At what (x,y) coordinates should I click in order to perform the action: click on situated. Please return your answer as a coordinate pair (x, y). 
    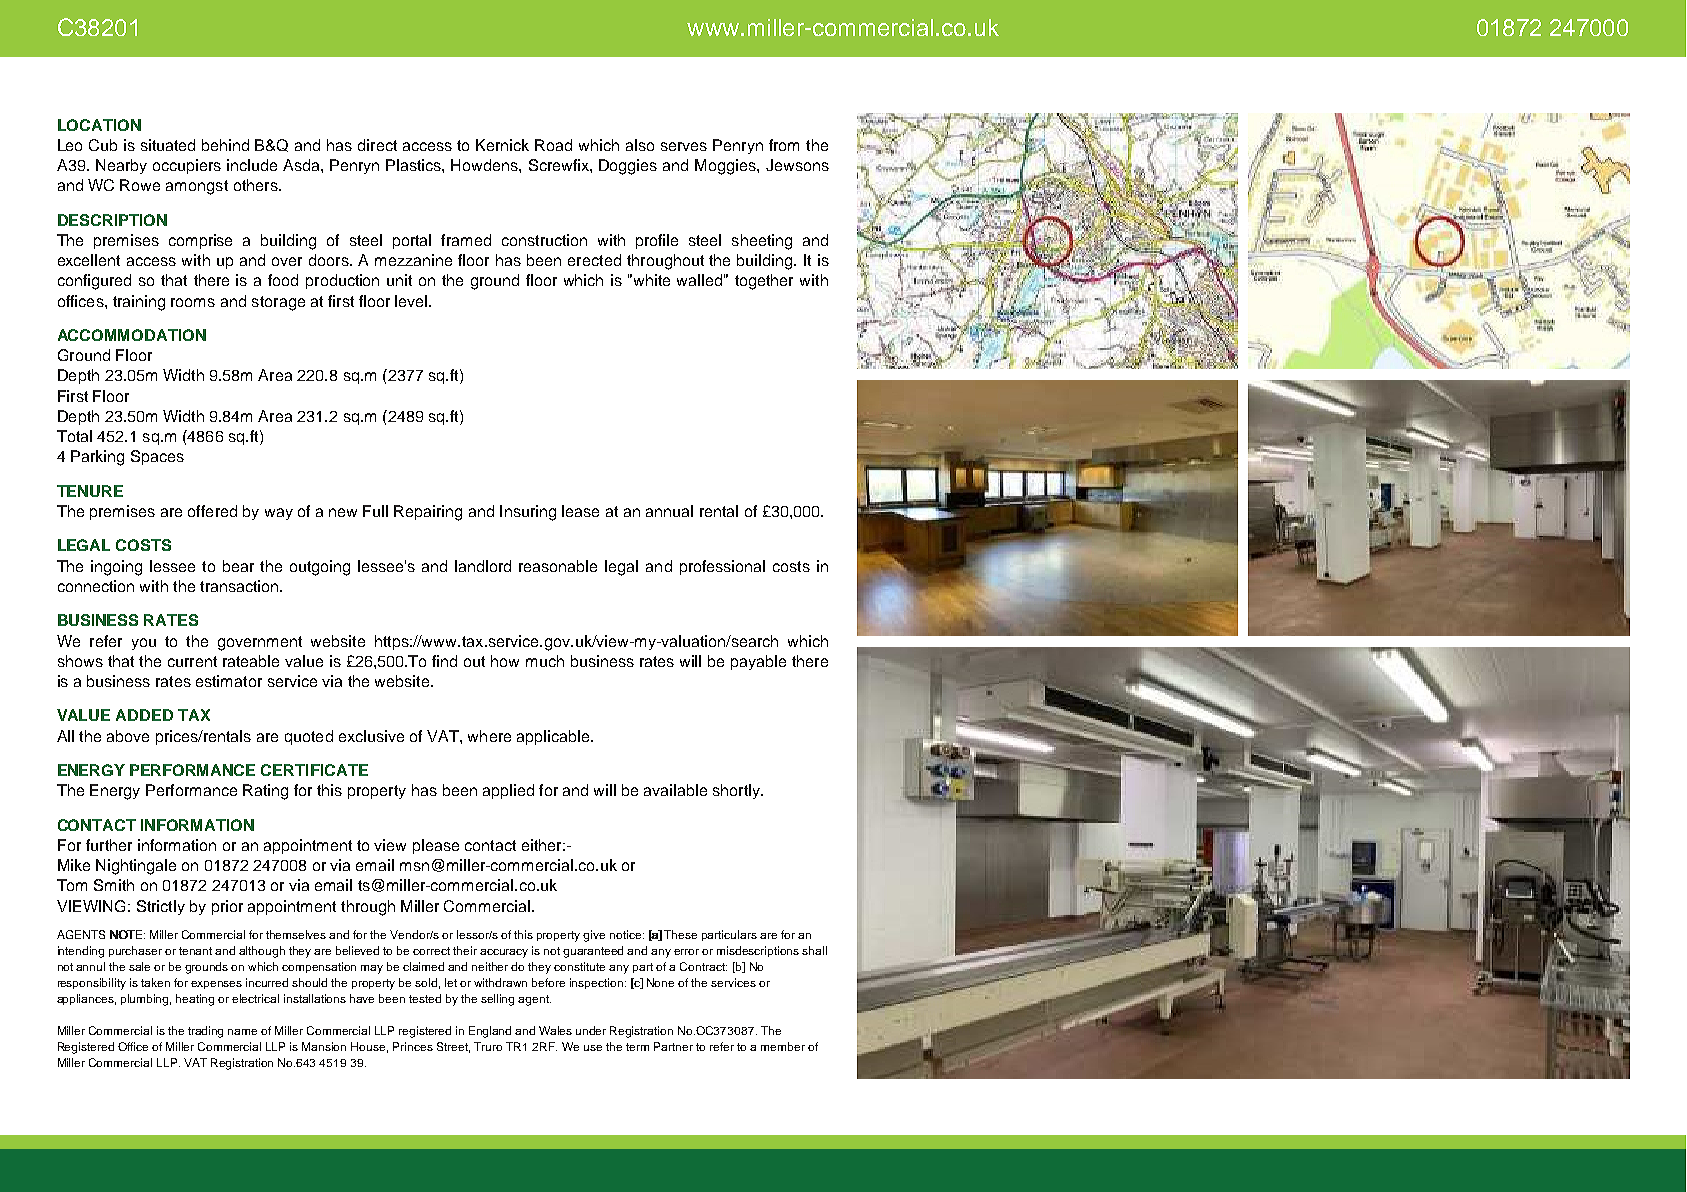
    Looking at the image, I should click on (168, 145).
